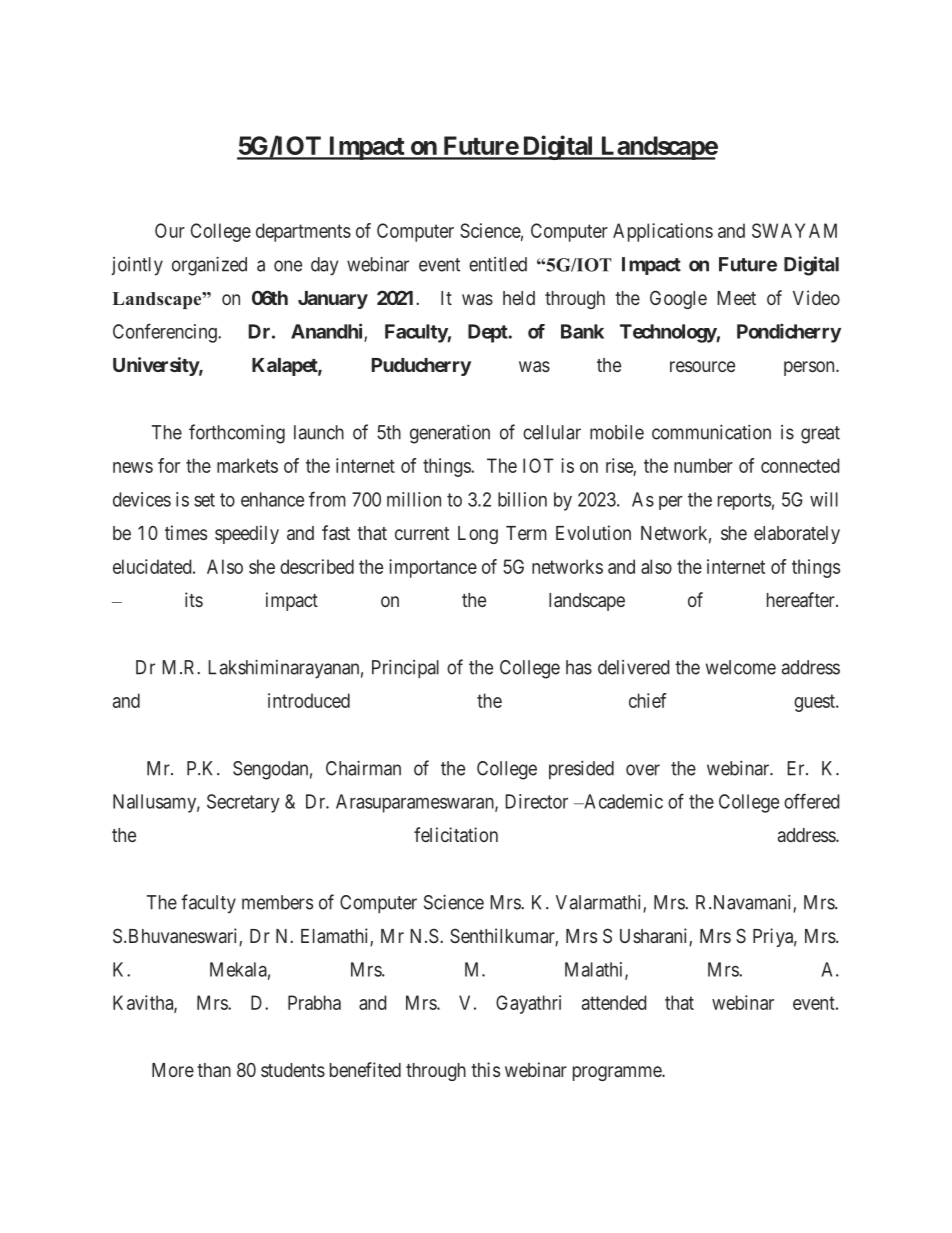 This screenshot has width=952, height=1233. I want to click on offered, so click(811, 801).
